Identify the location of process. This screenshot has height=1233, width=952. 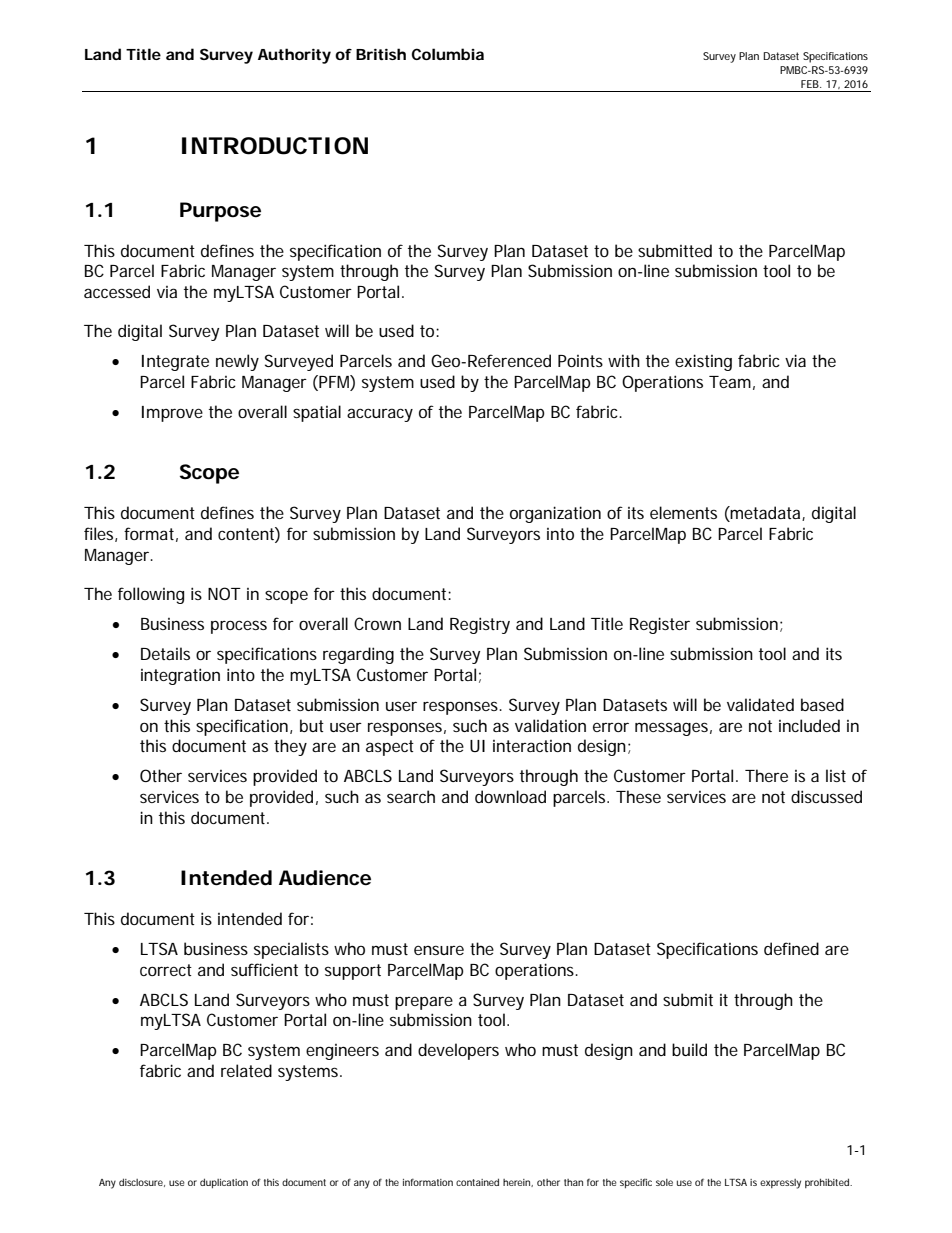
(239, 627).
